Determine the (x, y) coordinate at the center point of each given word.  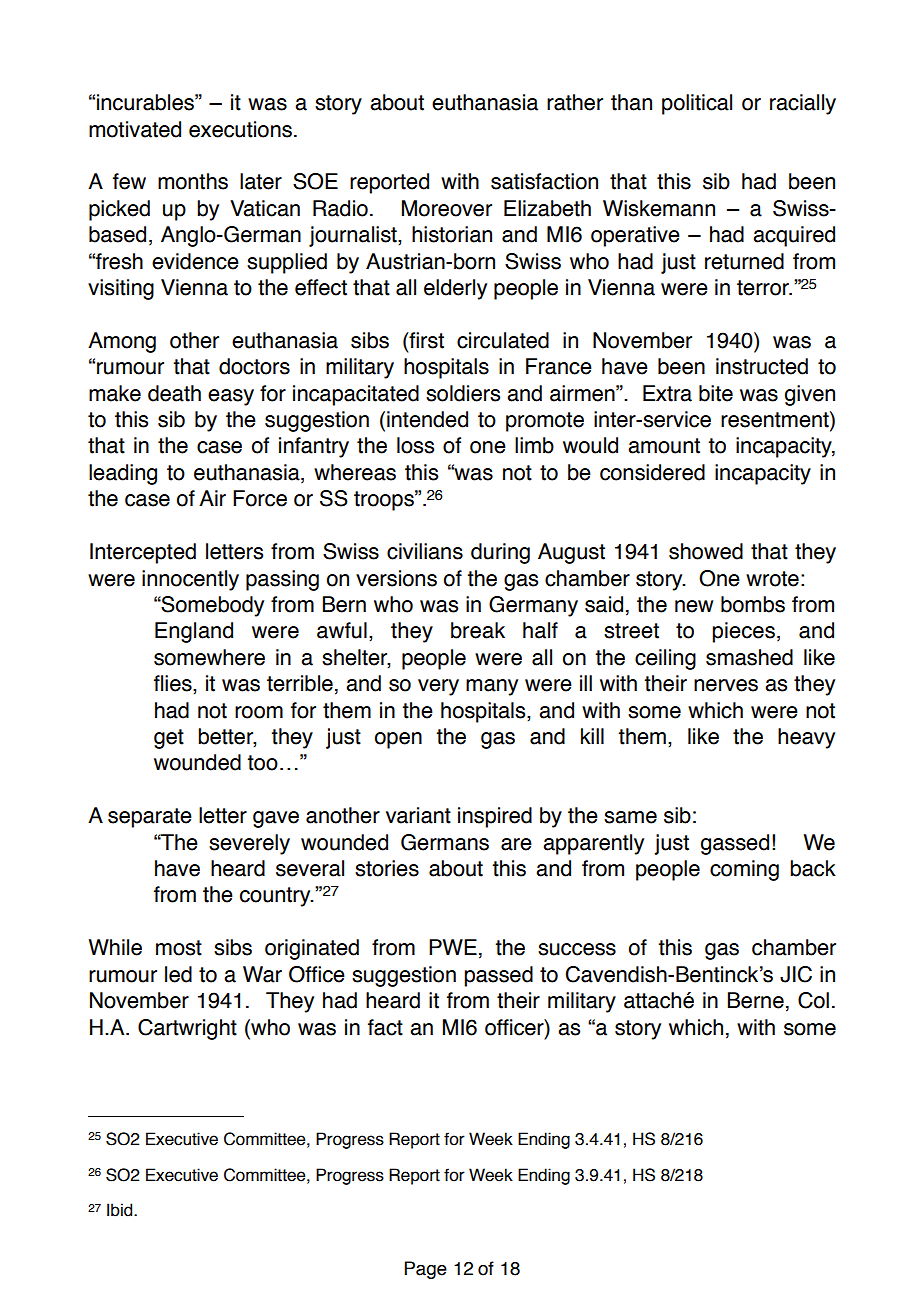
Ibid (121, 1210)
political (697, 104)
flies (174, 684)
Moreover (447, 208)
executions (240, 129)
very (438, 687)
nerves (726, 685)
